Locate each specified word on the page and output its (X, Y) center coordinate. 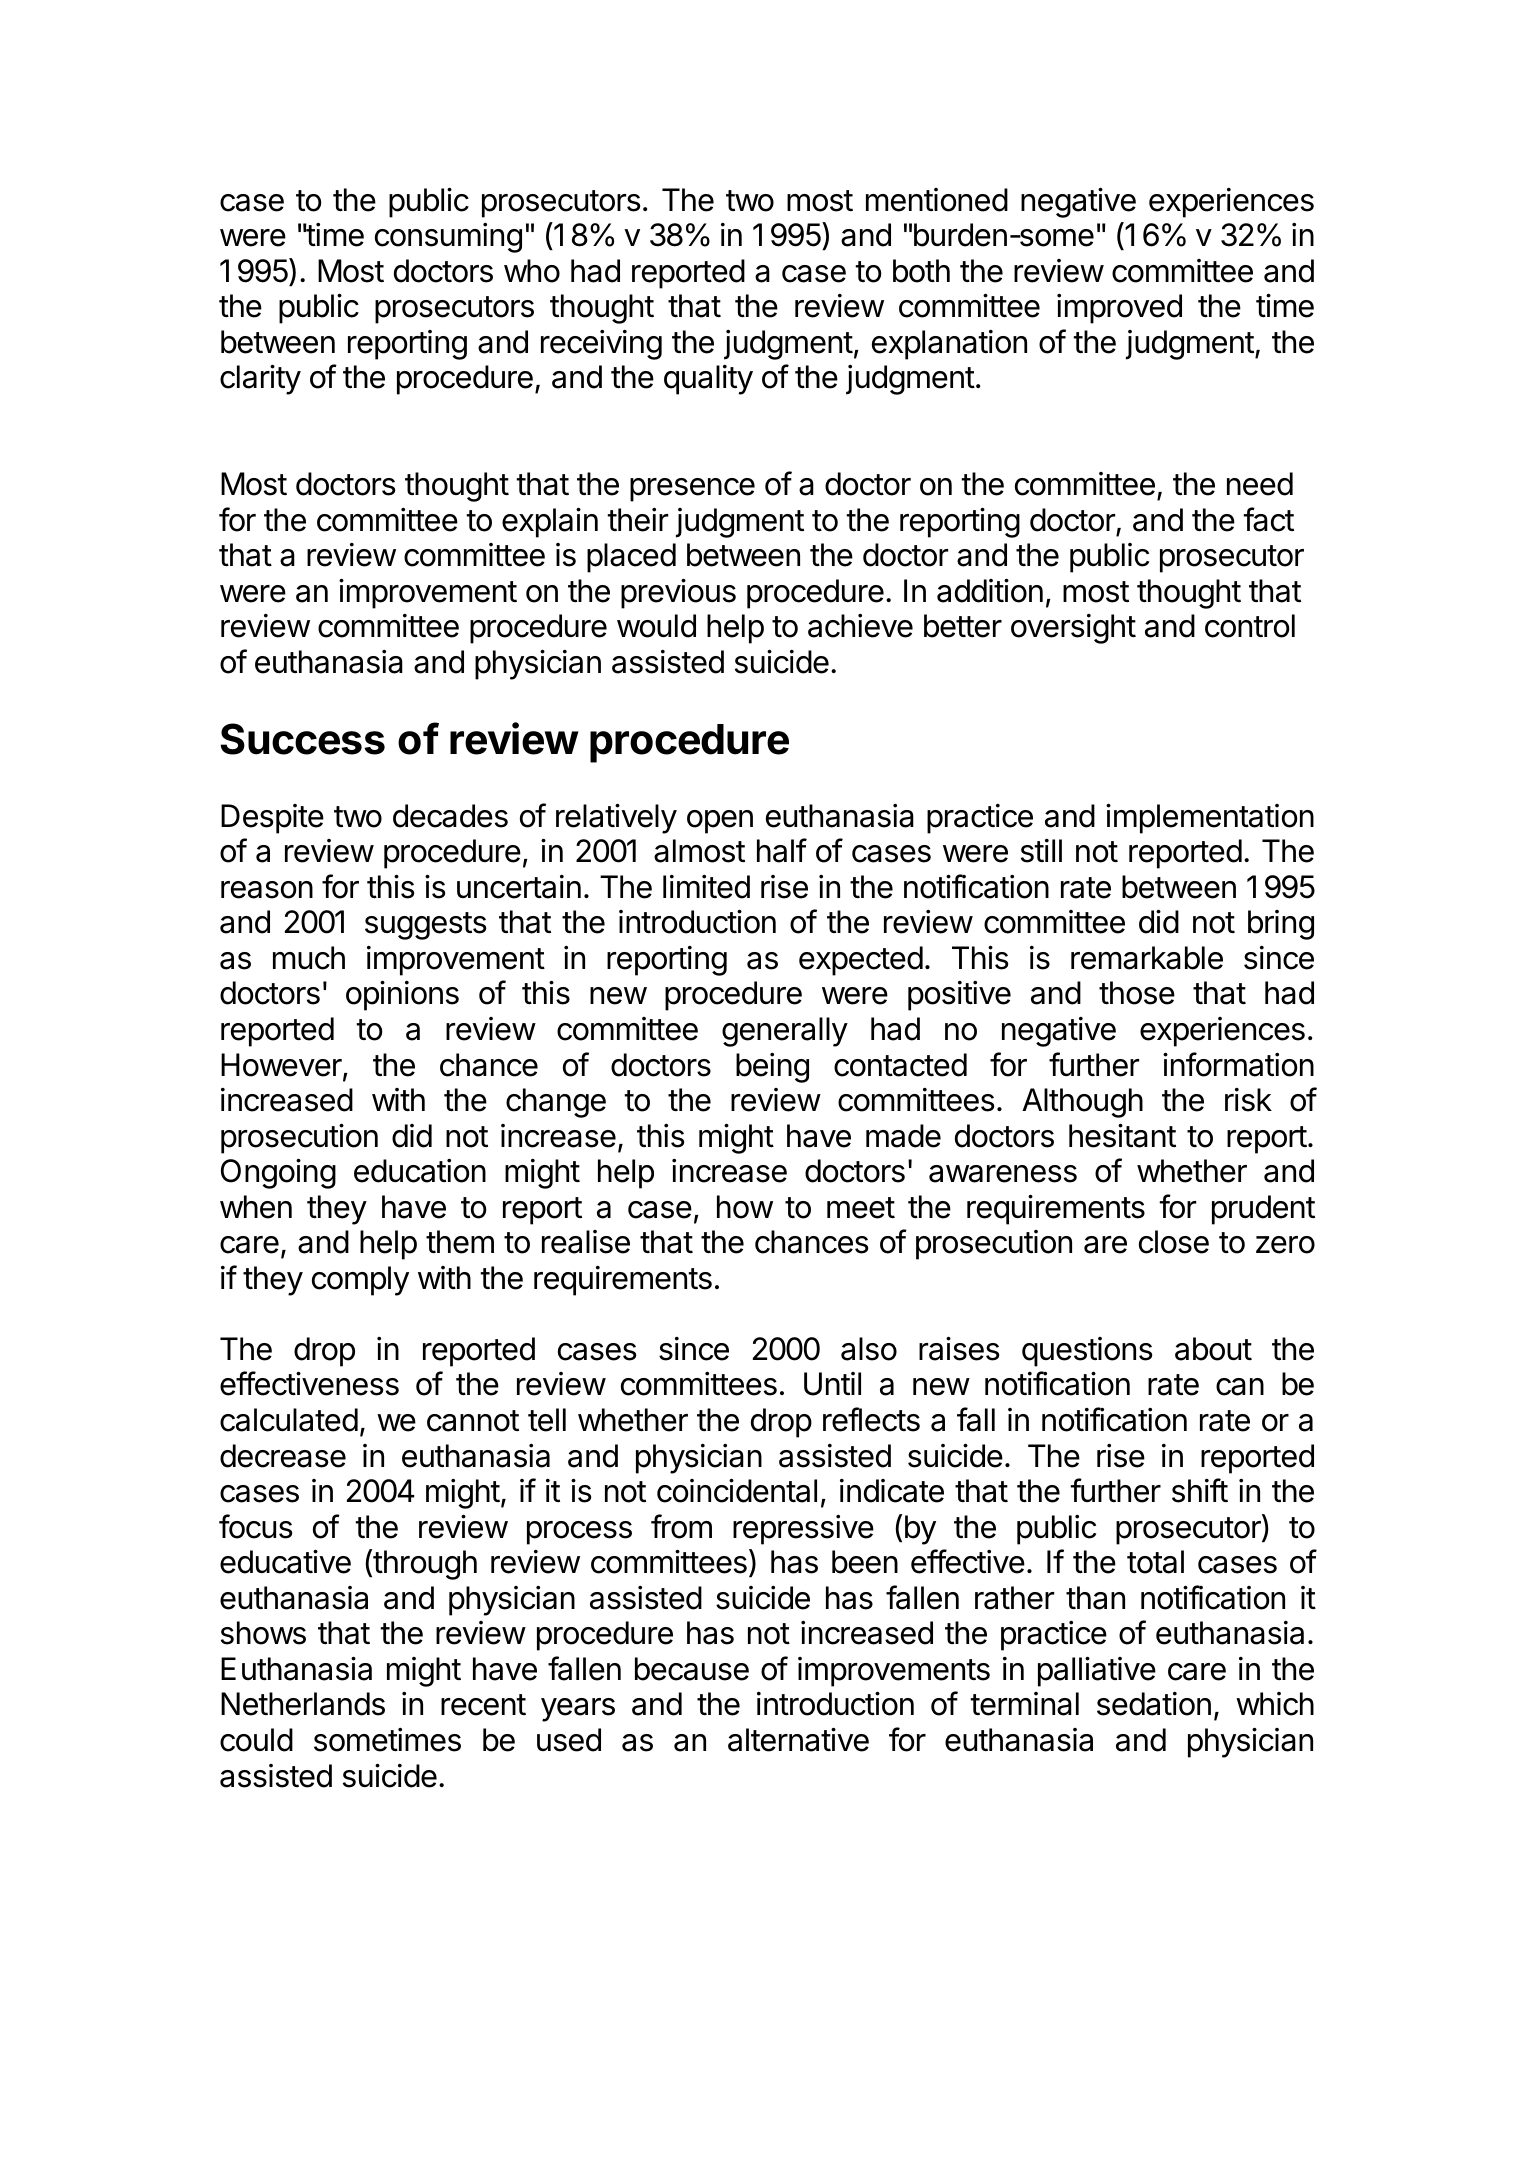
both (921, 271)
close (1174, 1242)
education (420, 1171)
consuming (448, 238)
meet (861, 1208)
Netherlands (303, 1704)
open (720, 822)
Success (303, 739)
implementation (1210, 819)
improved (1119, 309)
